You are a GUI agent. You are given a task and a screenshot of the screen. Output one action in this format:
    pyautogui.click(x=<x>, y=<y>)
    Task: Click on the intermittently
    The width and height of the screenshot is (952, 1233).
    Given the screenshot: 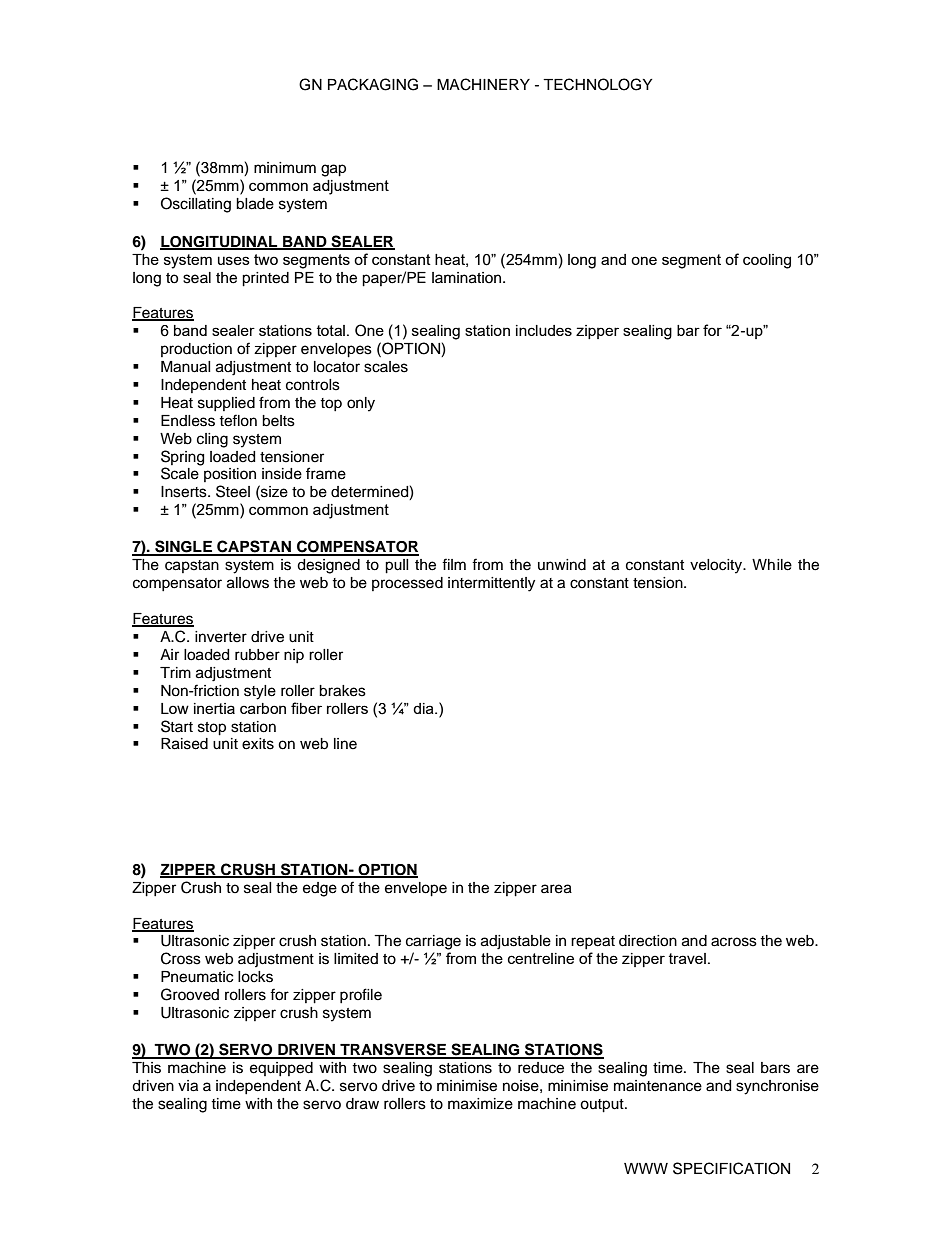 What is the action you would take?
    pyautogui.click(x=491, y=584)
